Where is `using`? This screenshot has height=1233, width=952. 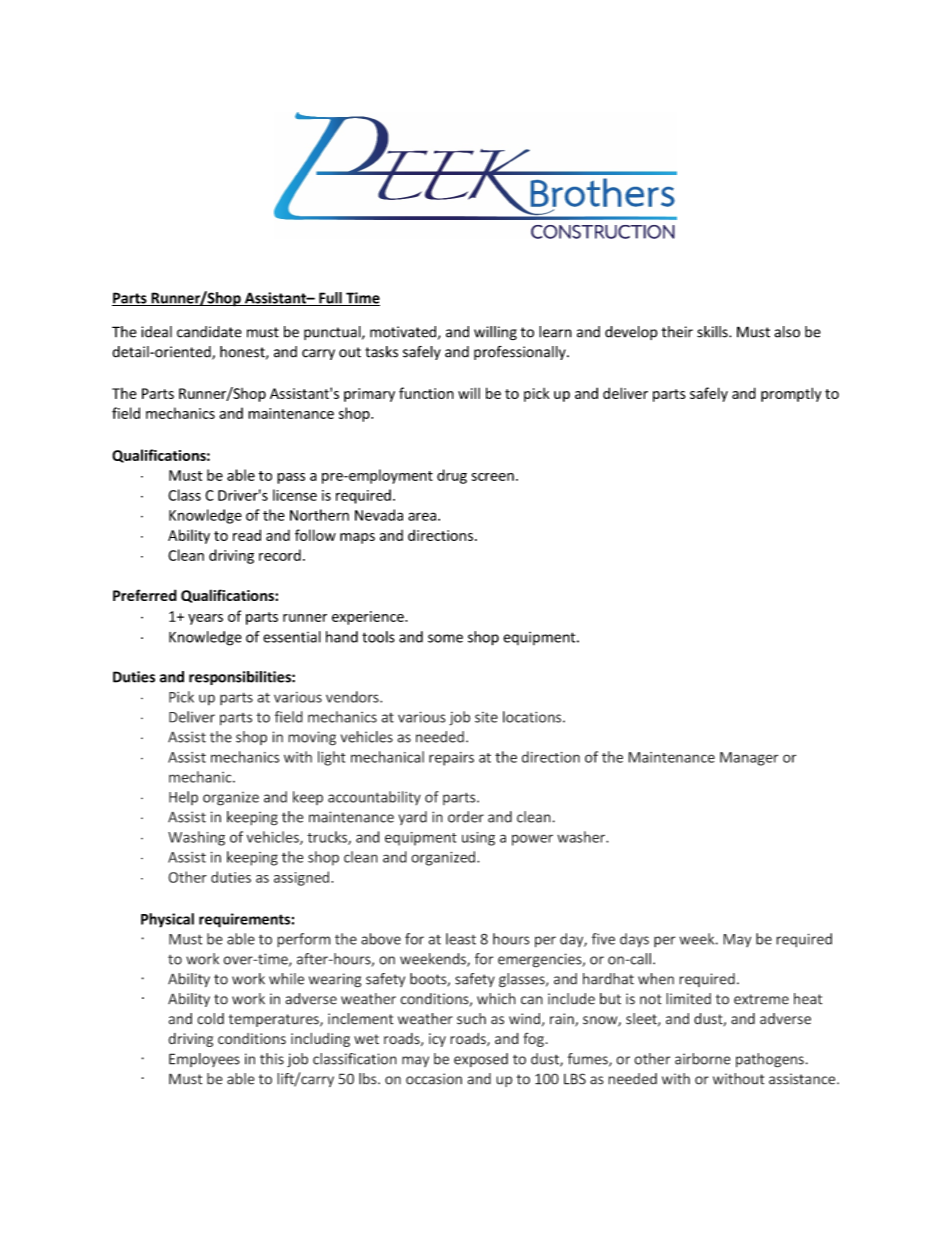 using is located at coordinates (478, 839).
